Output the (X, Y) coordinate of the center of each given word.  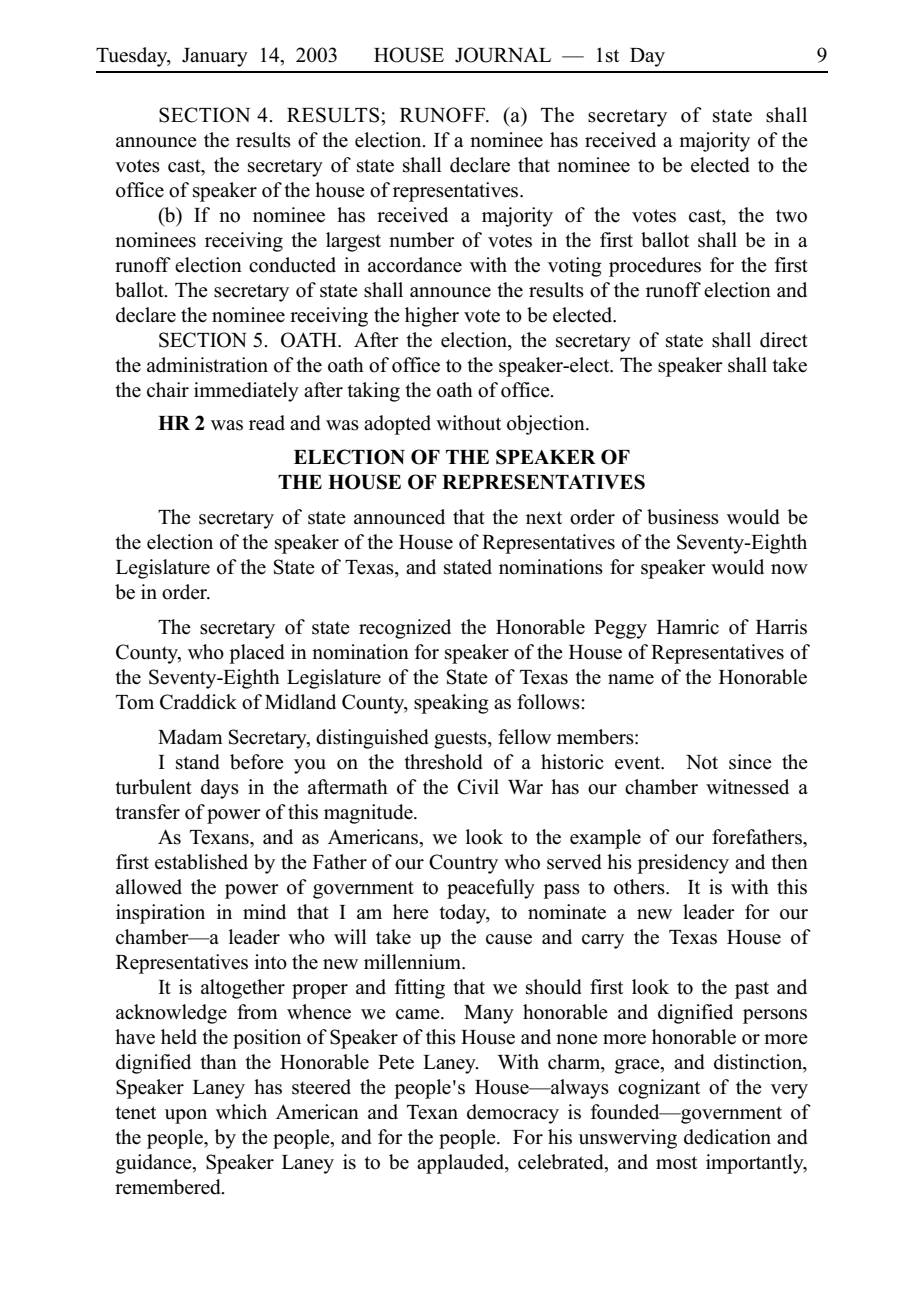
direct (784, 340)
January (215, 57)
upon (186, 1116)
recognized (405, 629)
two (791, 216)
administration (207, 365)
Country (463, 864)
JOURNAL (503, 55)
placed (257, 654)
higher (432, 317)
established (201, 862)
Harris (781, 627)
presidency (683, 864)
